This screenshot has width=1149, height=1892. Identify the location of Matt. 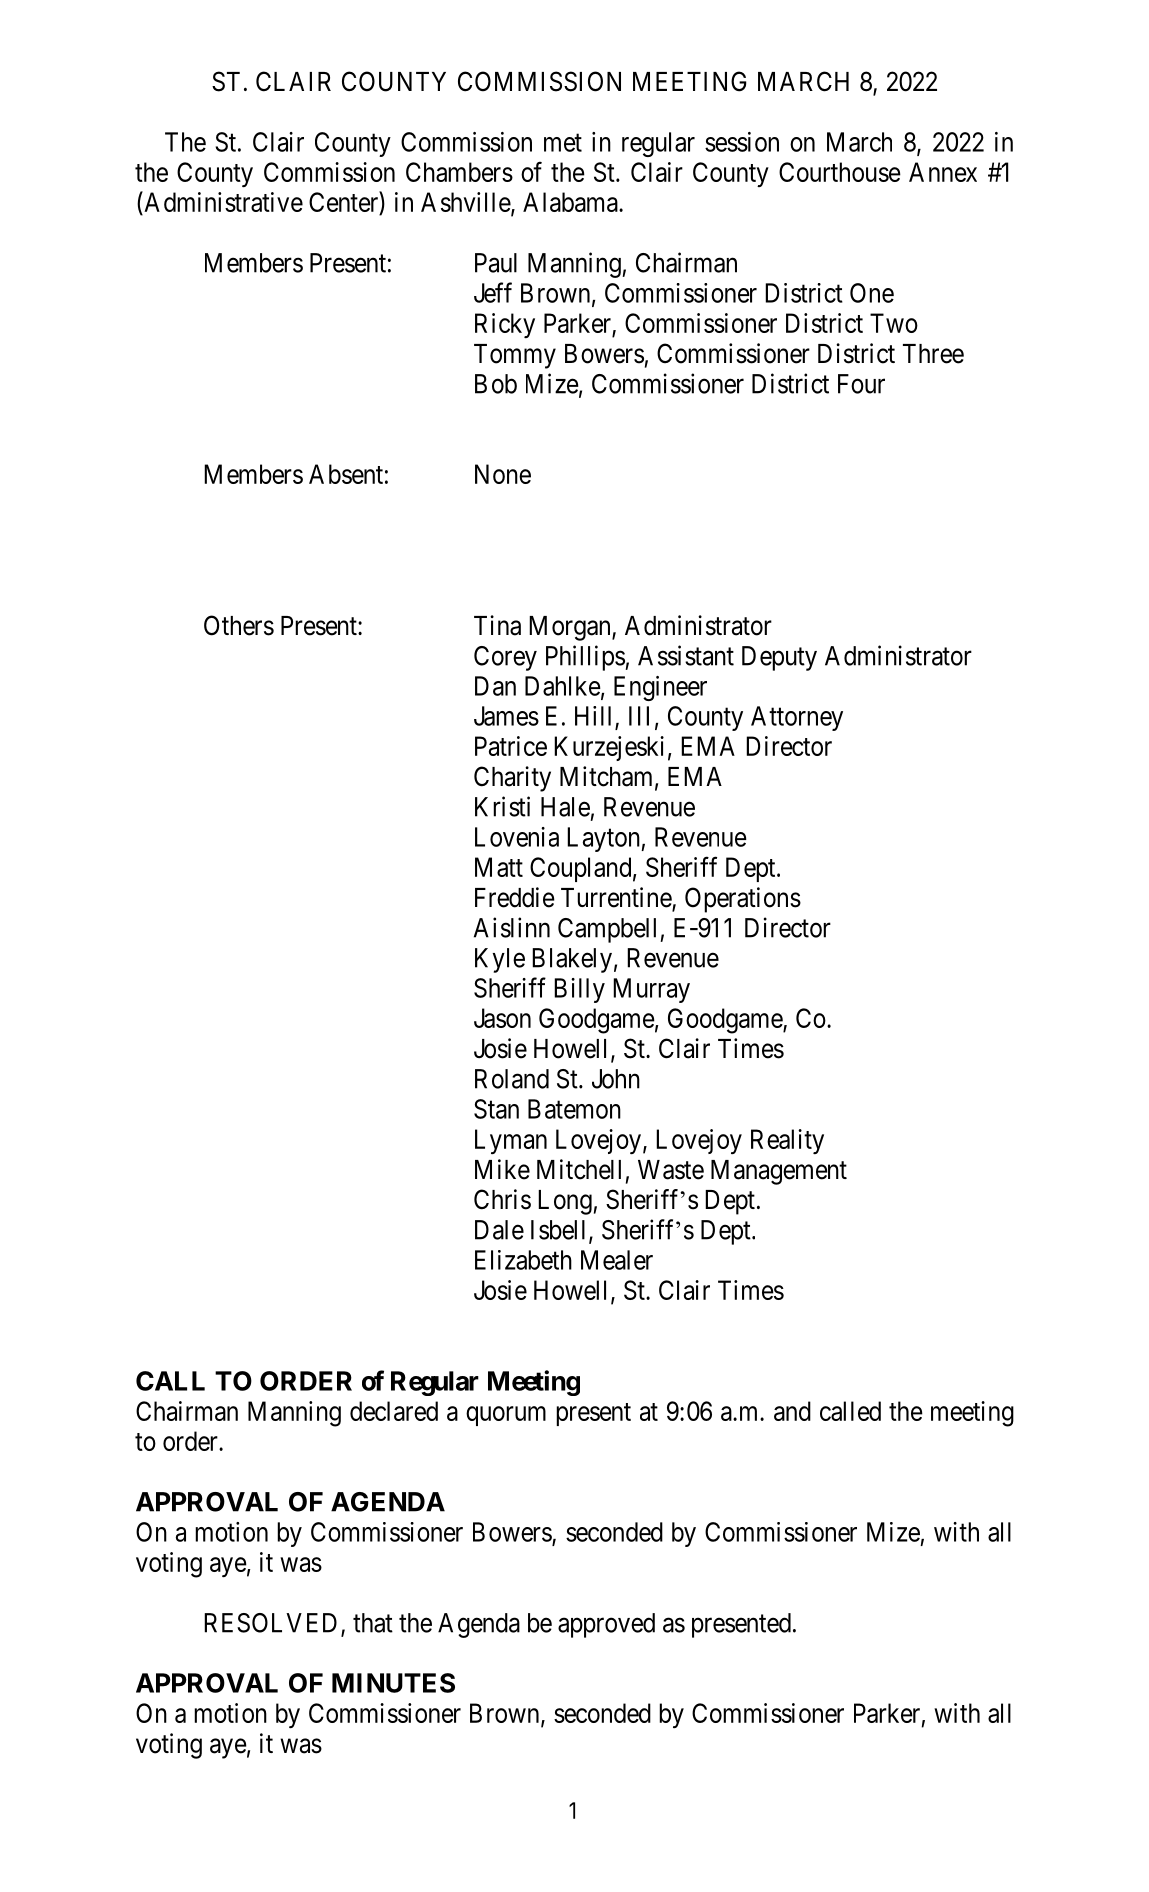
(499, 867).
